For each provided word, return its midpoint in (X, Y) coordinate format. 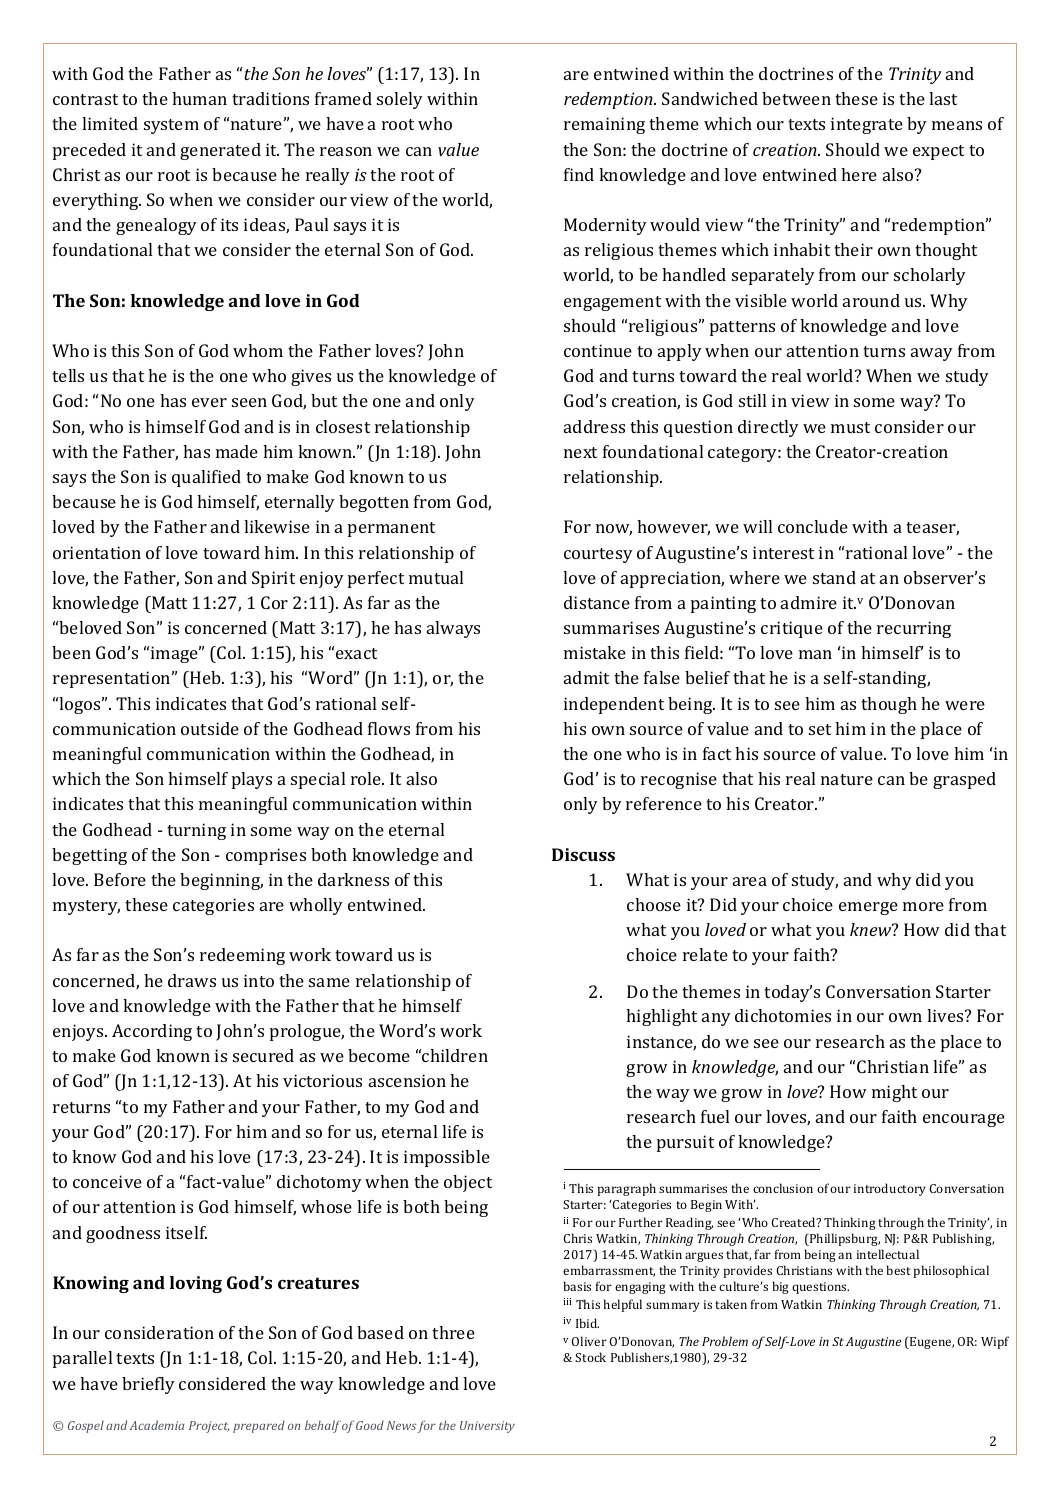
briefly (148, 1385)
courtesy (598, 555)
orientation (97, 552)
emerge (868, 908)
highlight (661, 1017)
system (171, 126)
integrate (867, 125)
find (579, 174)
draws (192, 980)
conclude (813, 526)
